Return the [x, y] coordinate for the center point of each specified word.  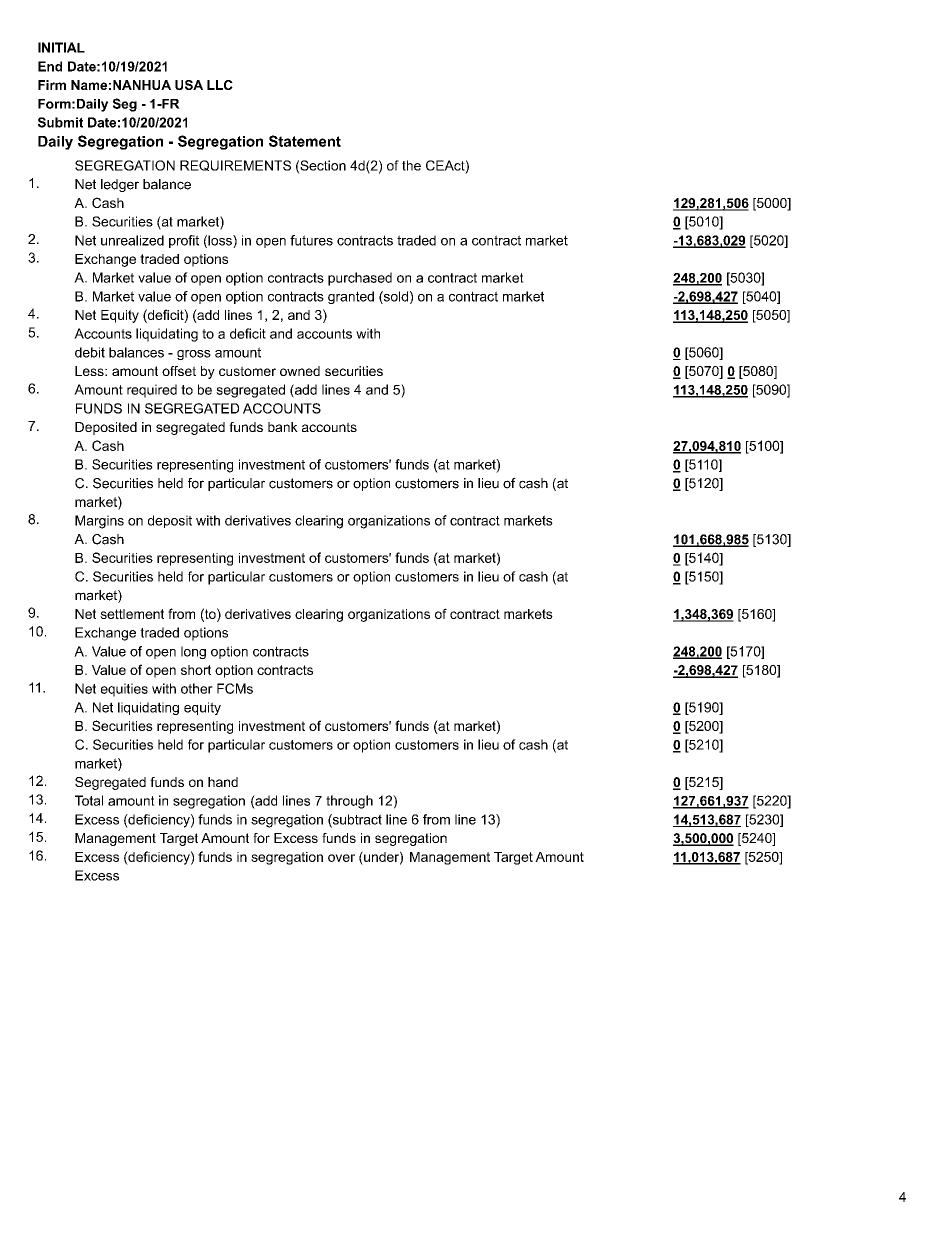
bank [283, 427]
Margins [99, 522]
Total [89, 800]
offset [179, 371]
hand [223, 782]
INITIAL [61, 47]
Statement [305, 141]
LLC [220, 85]
